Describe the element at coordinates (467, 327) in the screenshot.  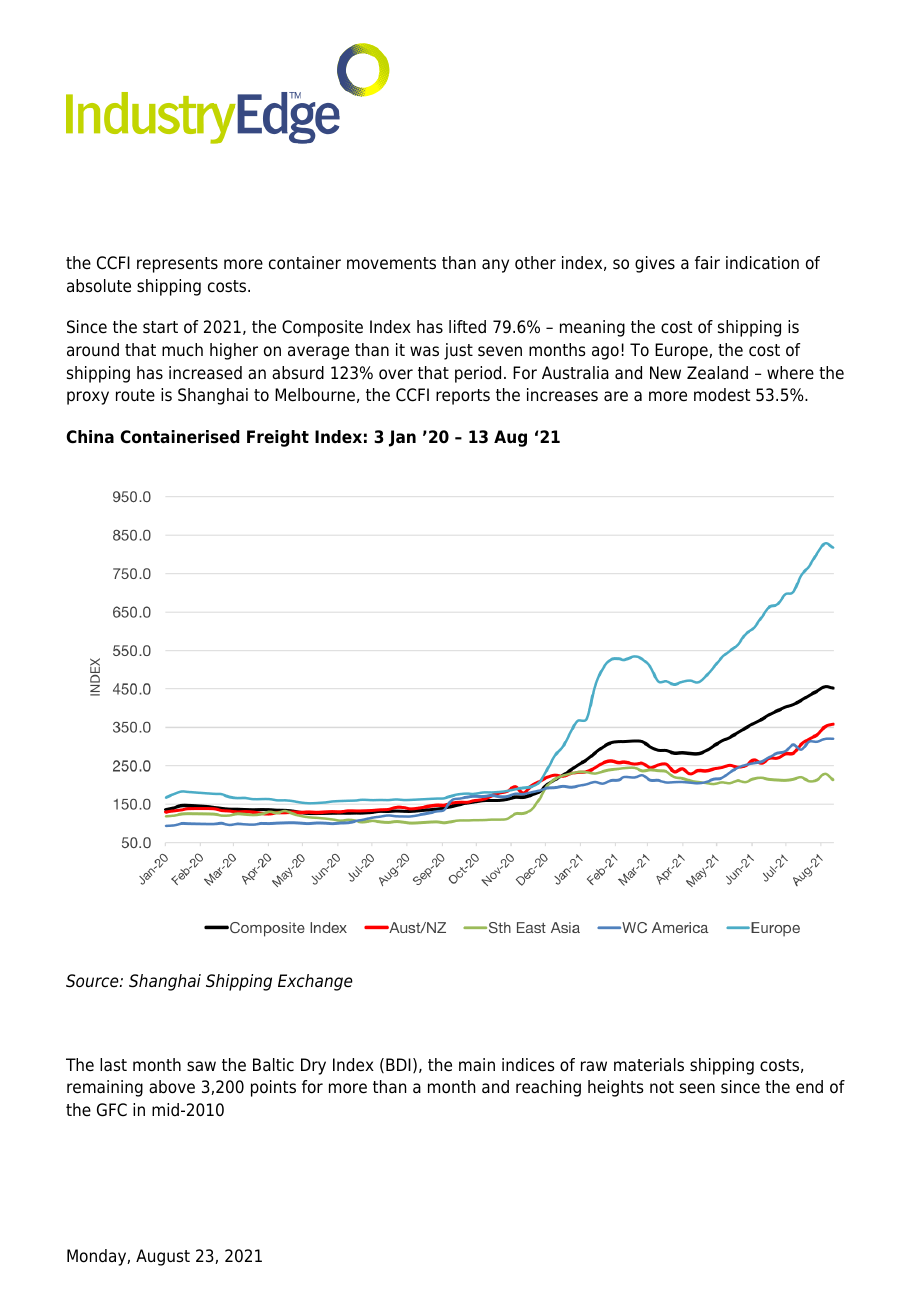
I see `lifted` at that location.
